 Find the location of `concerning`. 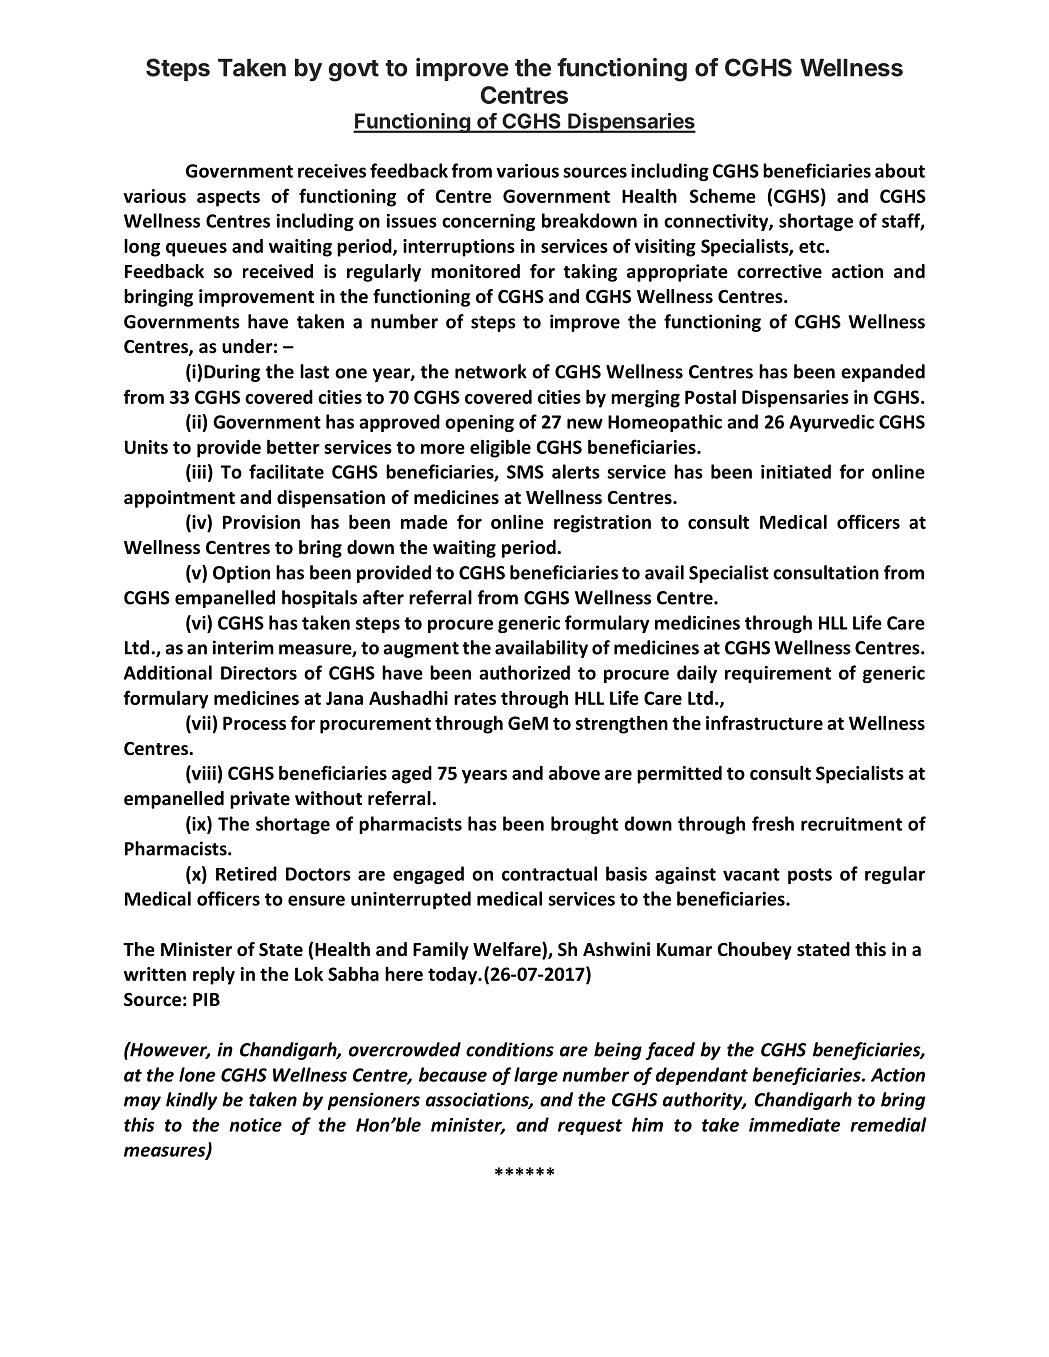

concerning is located at coordinates (488, 222).
